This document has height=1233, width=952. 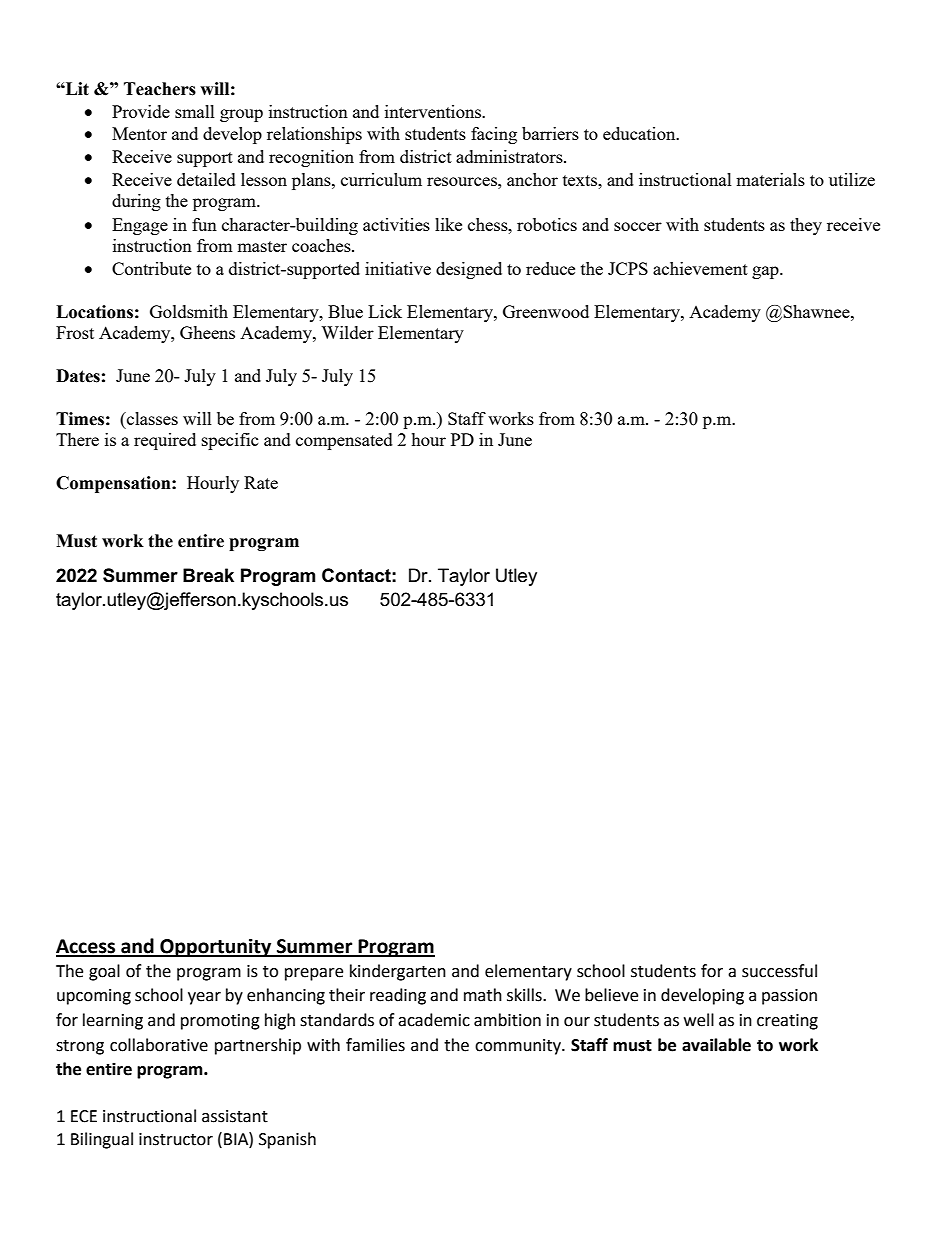 What do you see at coordinates (151, 418) in the document?
I see `classes` at bounding box center [151, 418].
